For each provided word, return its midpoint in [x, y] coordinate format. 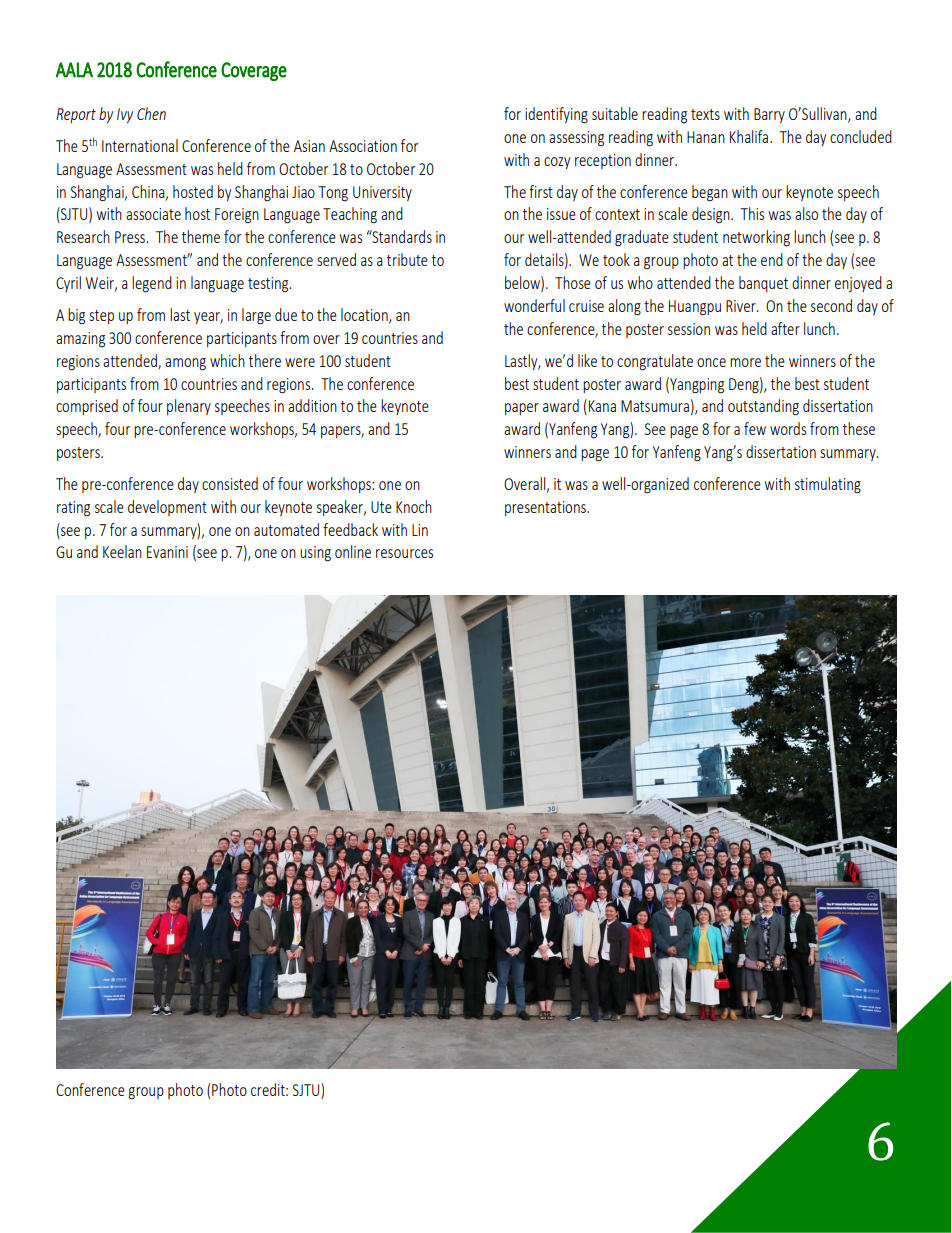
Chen [151, 113]
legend [152, 284]
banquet [763, 284]
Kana [602, 406]
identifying [556, 115]
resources [404, 553]
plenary [189, 407]
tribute [407, 259]
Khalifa [749, 136]
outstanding [763, 407]
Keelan [122, 551]
